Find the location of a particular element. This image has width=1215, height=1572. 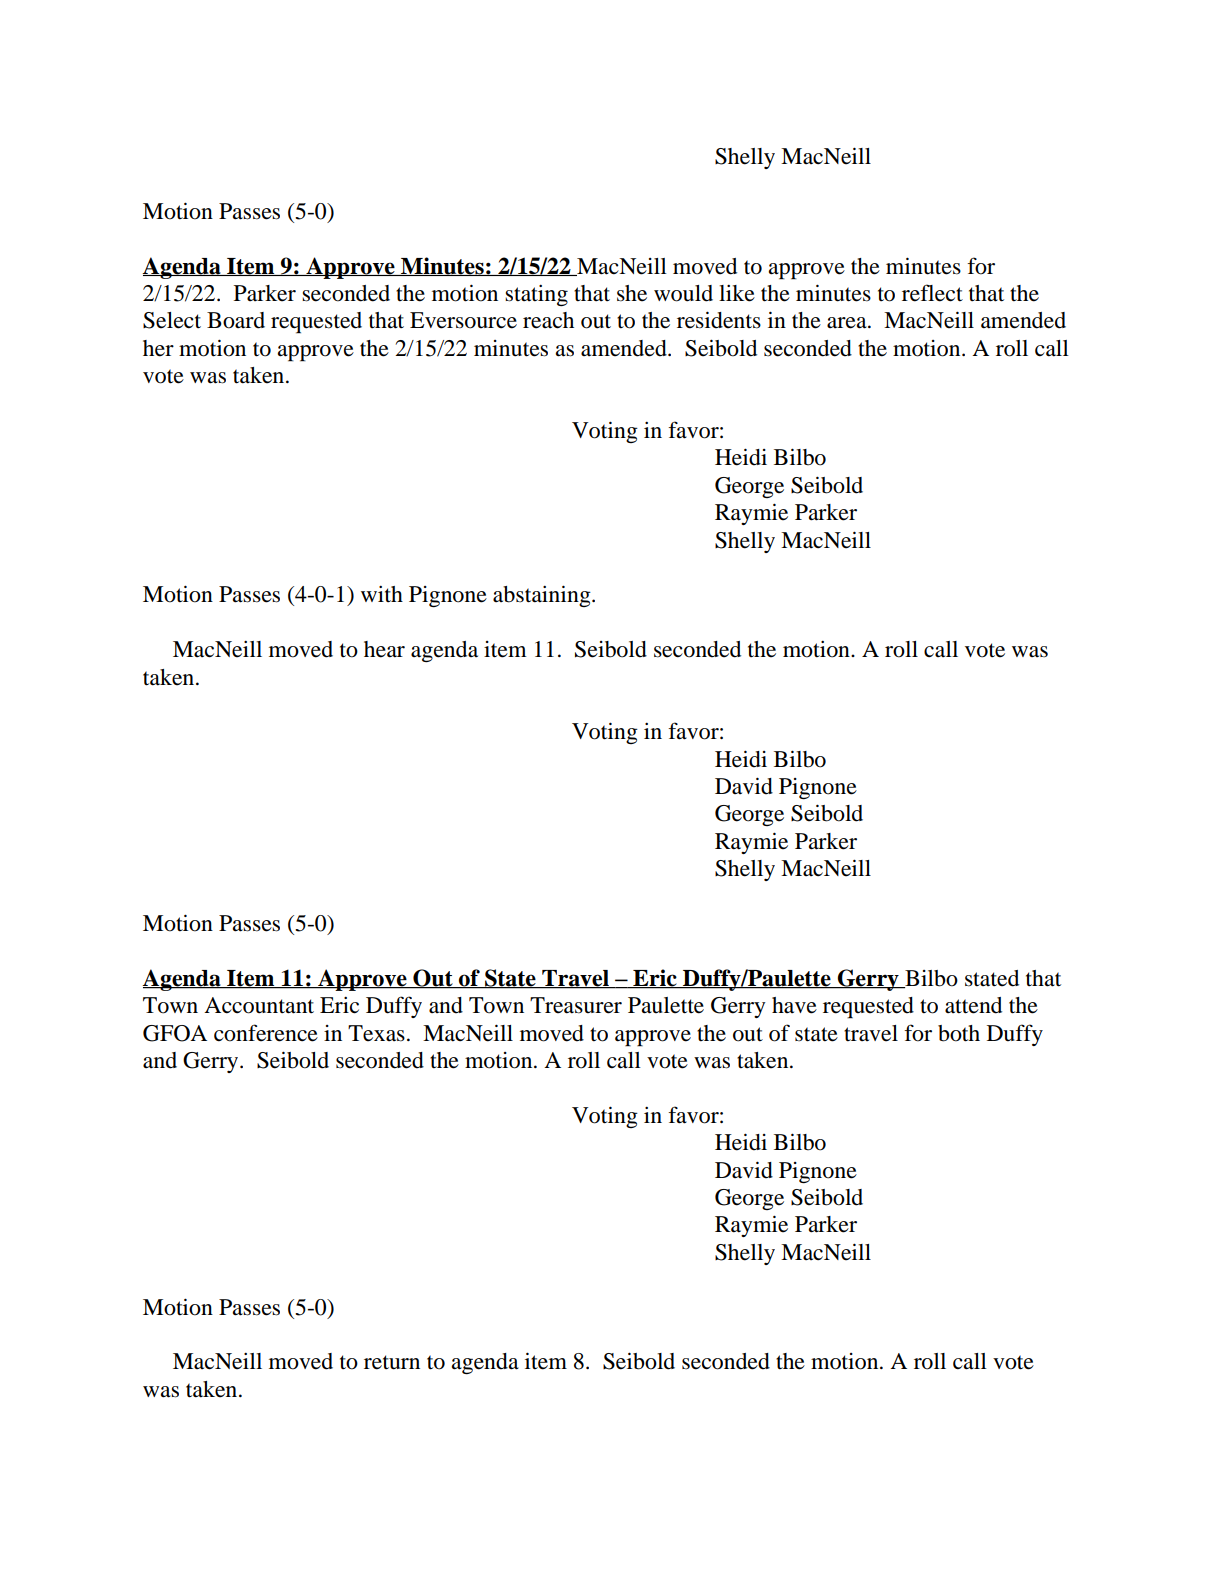

return is located at coordinates (392, 1362).
